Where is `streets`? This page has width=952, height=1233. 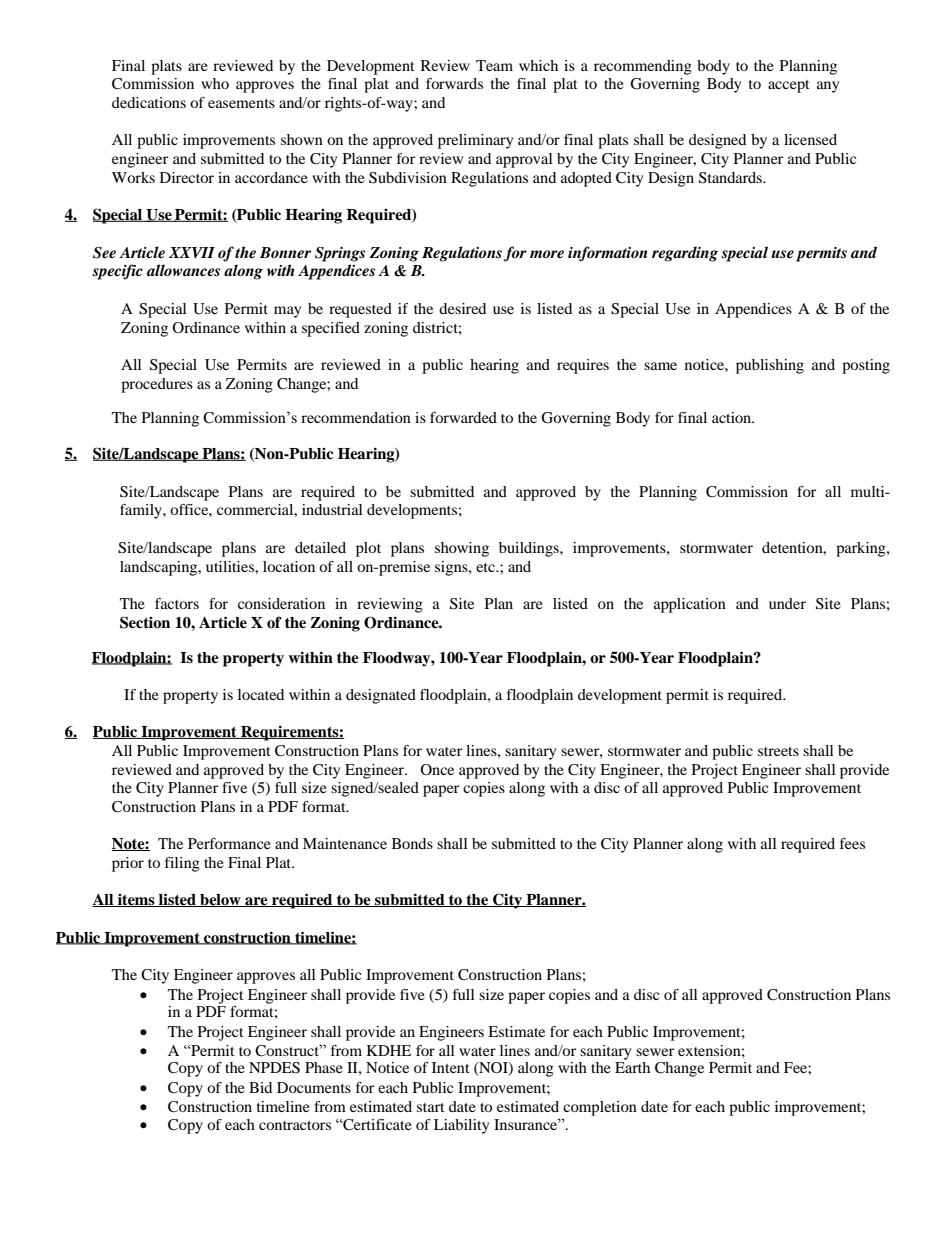 streets is located at coordinates (778, 751).
